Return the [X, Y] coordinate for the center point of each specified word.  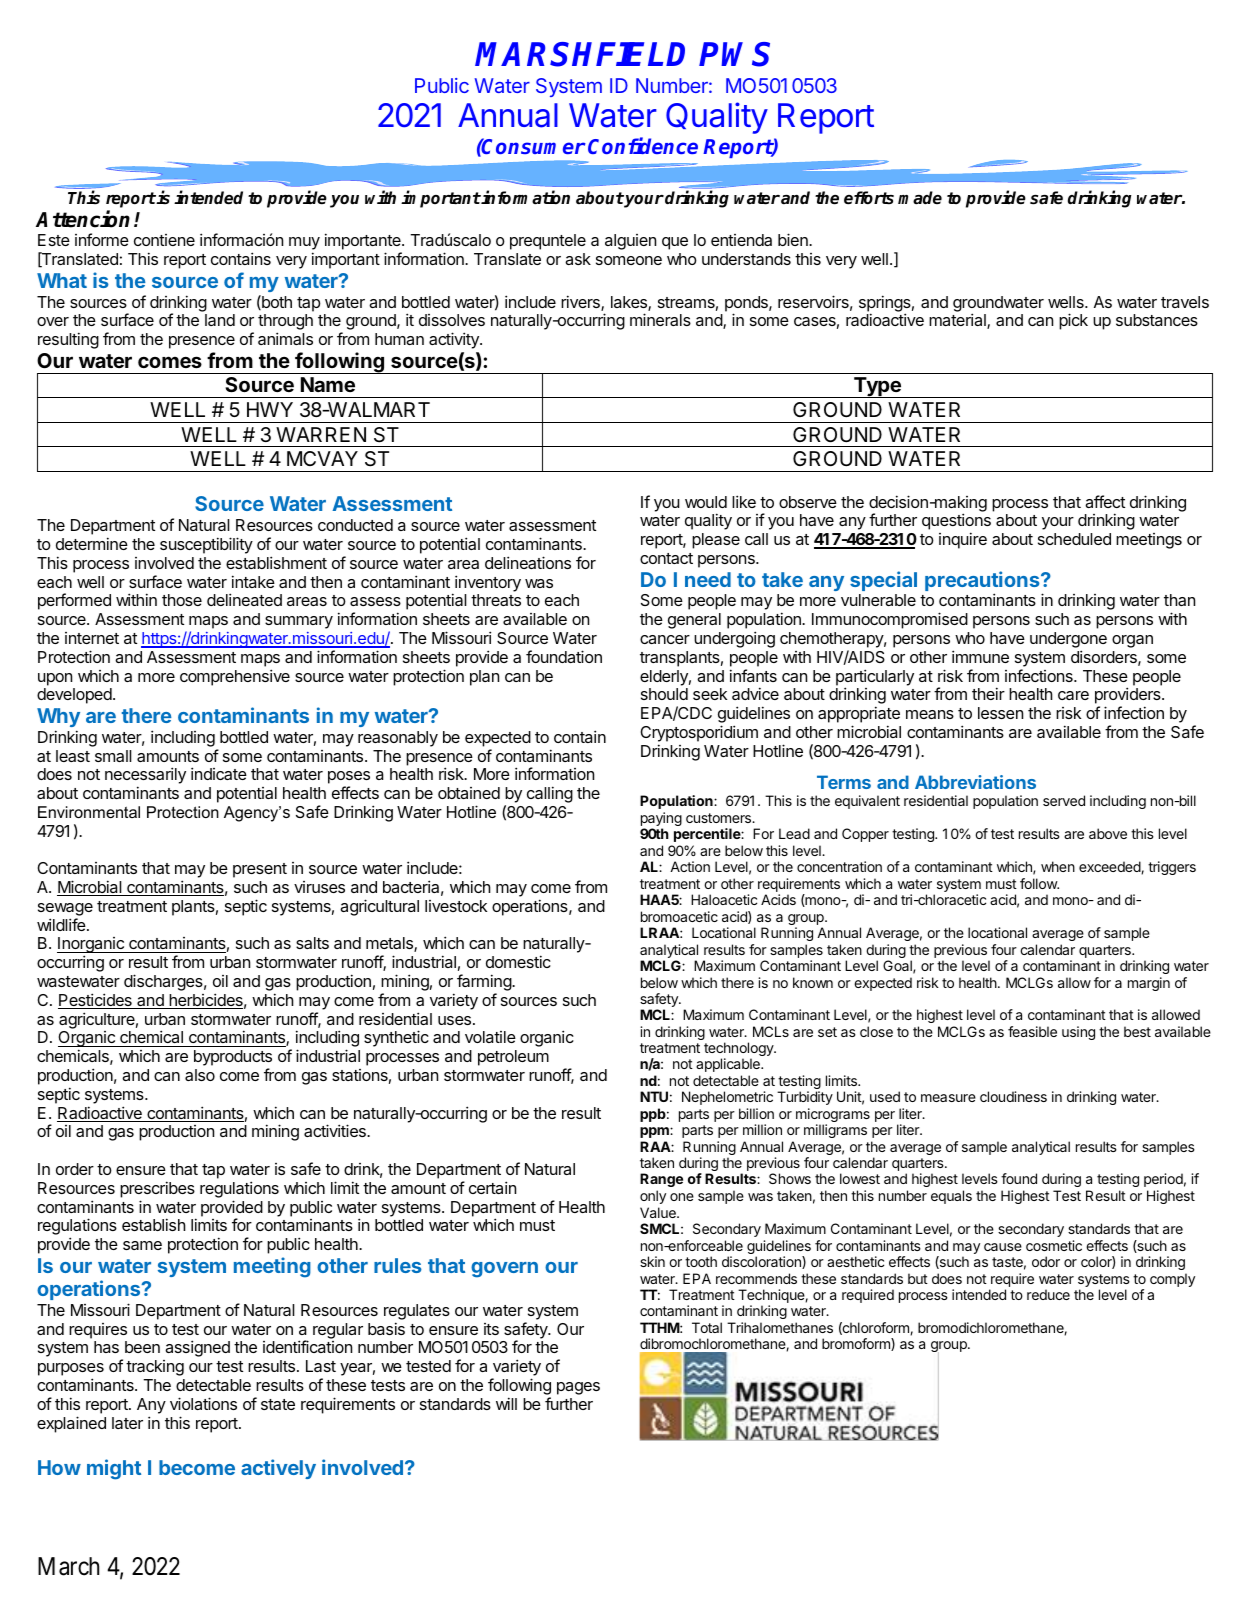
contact [666, 558]
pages [578, 1388]
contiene [164, 240]
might [114, 1469]
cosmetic [1054, 1245]
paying [661, 820]
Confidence [643, 145]
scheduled [1074, 539]
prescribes [157, 1189]
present [260, 870]
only [653, 1197]
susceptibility [206, 545]
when [1058, 866]
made [920, 198]
